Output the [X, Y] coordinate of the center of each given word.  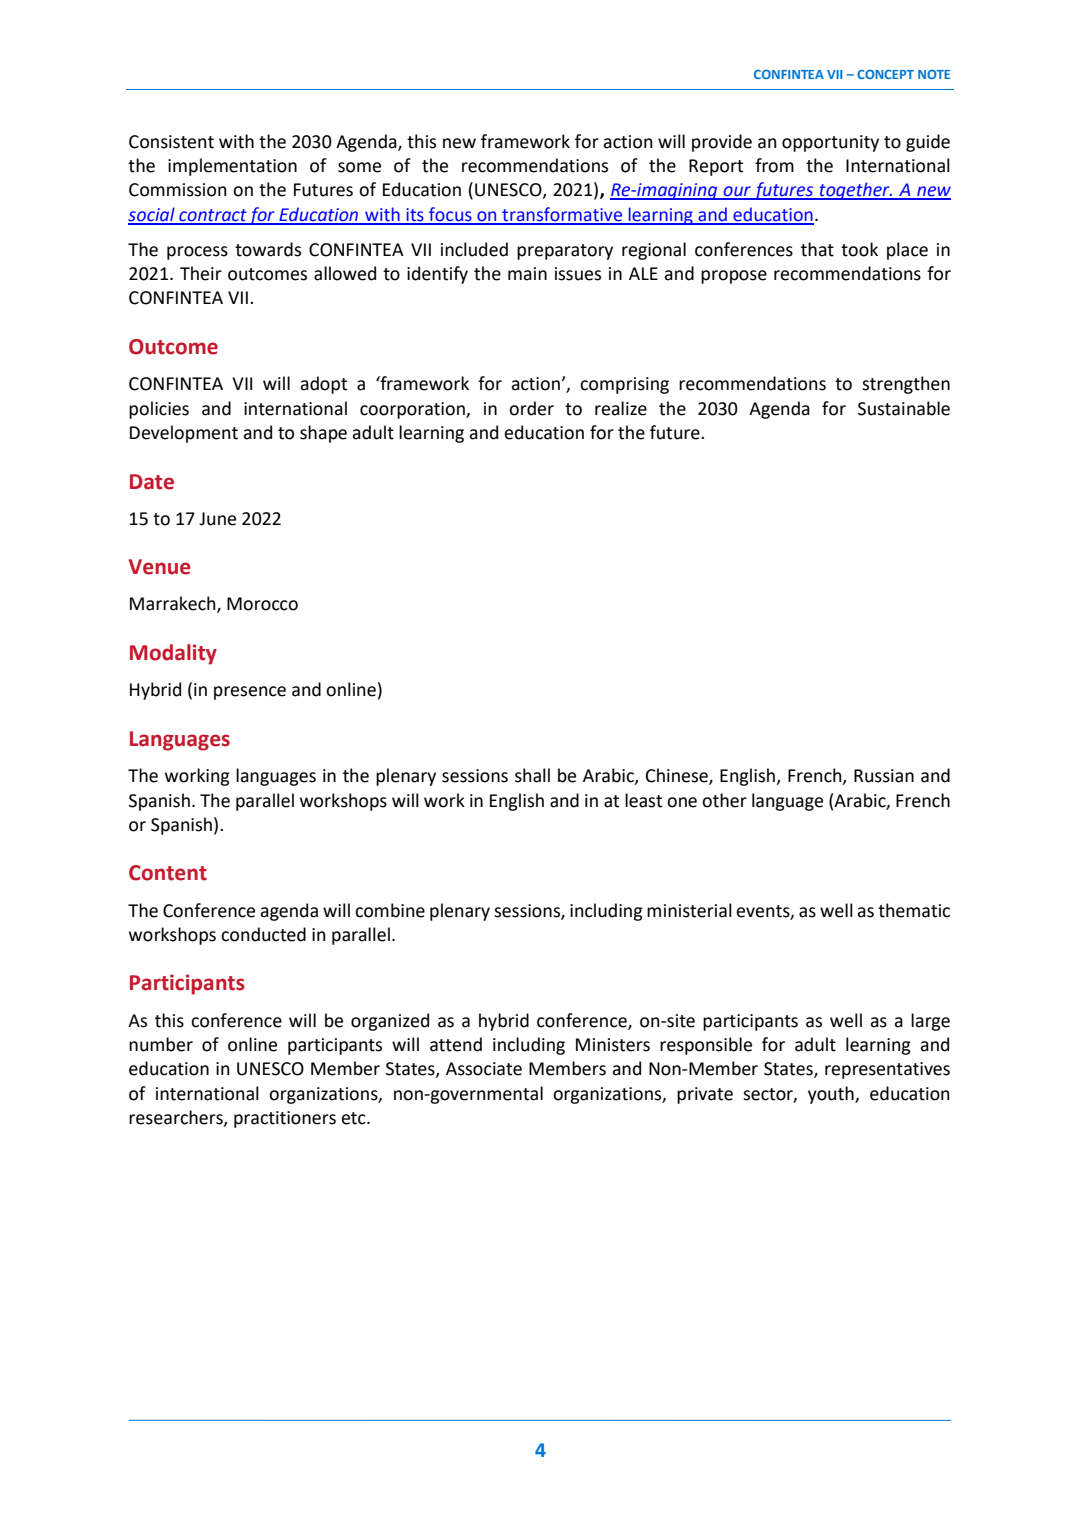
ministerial [689, 910]
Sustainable [904, 408]
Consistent [171, 142]
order [531, 408]
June [217, 519]
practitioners [285, 1119]
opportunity [830, 143]
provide [722, 143]
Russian [884, 776]
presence [250, 693]
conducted [263, 934]
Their [201, 273]
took [859, 249]
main [527, 274]
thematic [914, 910]
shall [532, 775]
